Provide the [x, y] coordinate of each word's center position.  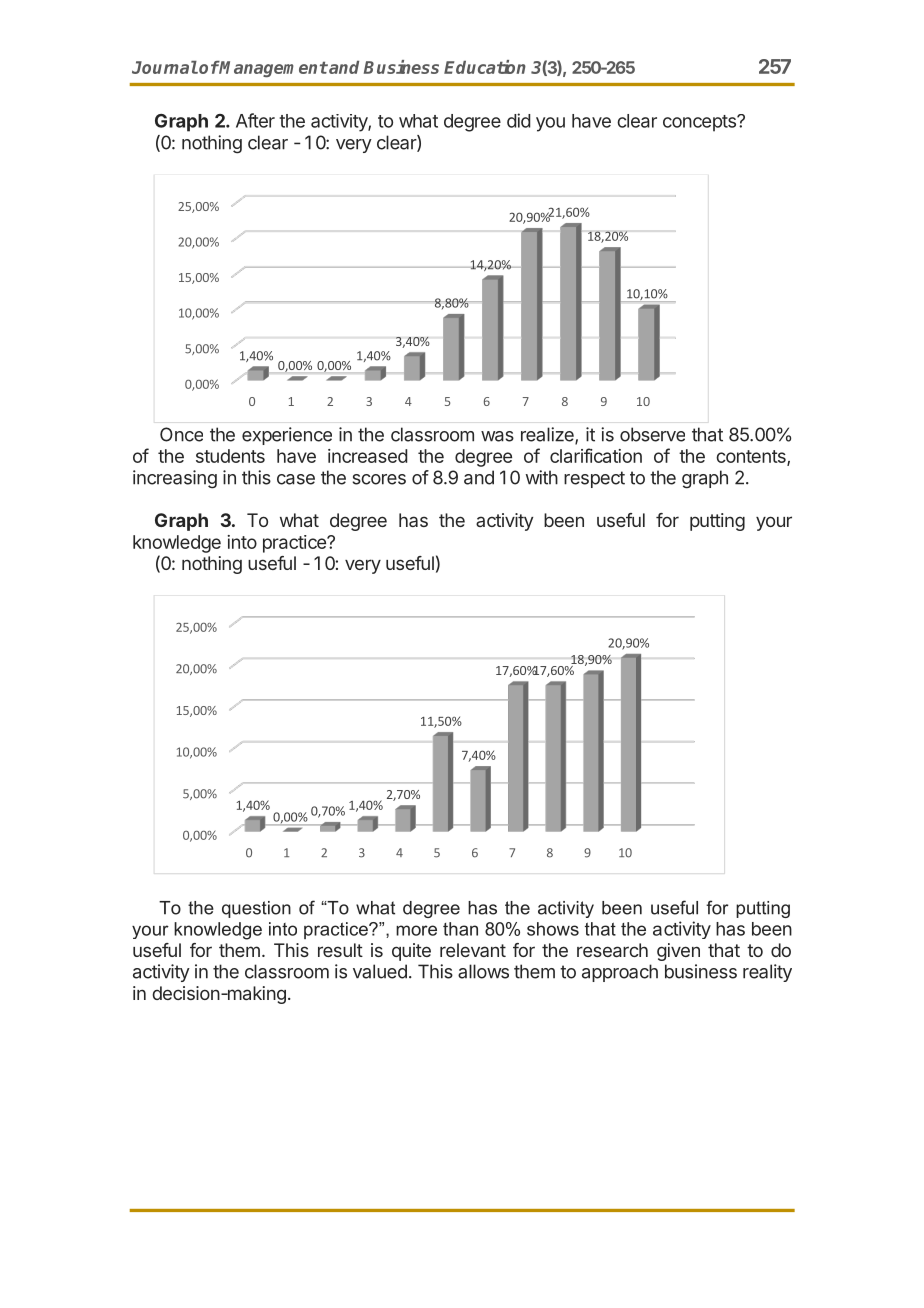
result [340, 950]
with [542, 477]
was [497, 436]
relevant [473, 950]
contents [752, 458]
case [296, 479]
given [678, 952]
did [518, 120]
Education [485, 67]
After [255, 120]
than [460, 929]
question [256, 909]
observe [652, 434]
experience [287, 436]
